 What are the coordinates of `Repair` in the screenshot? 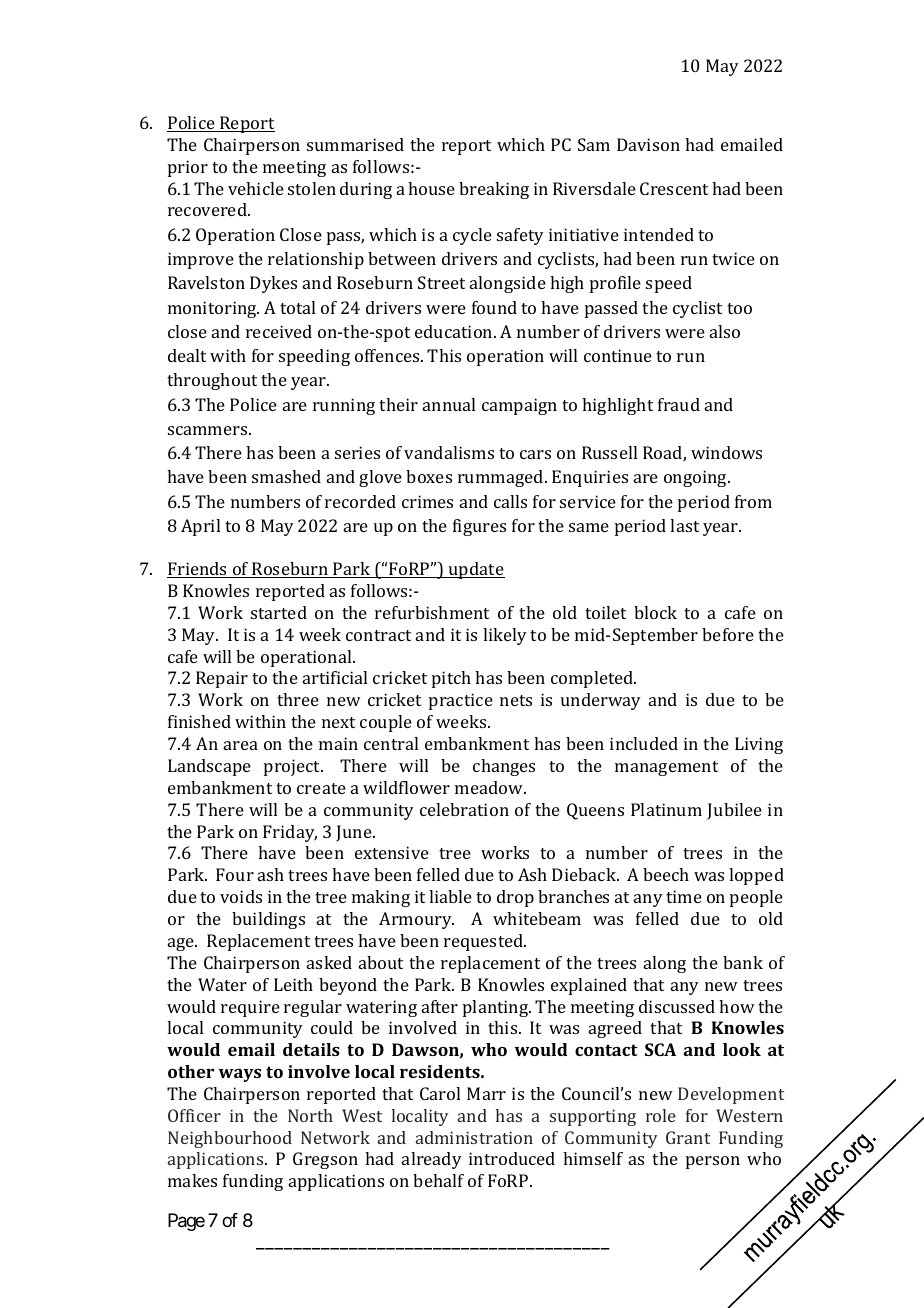 It's located at (222, 679).
